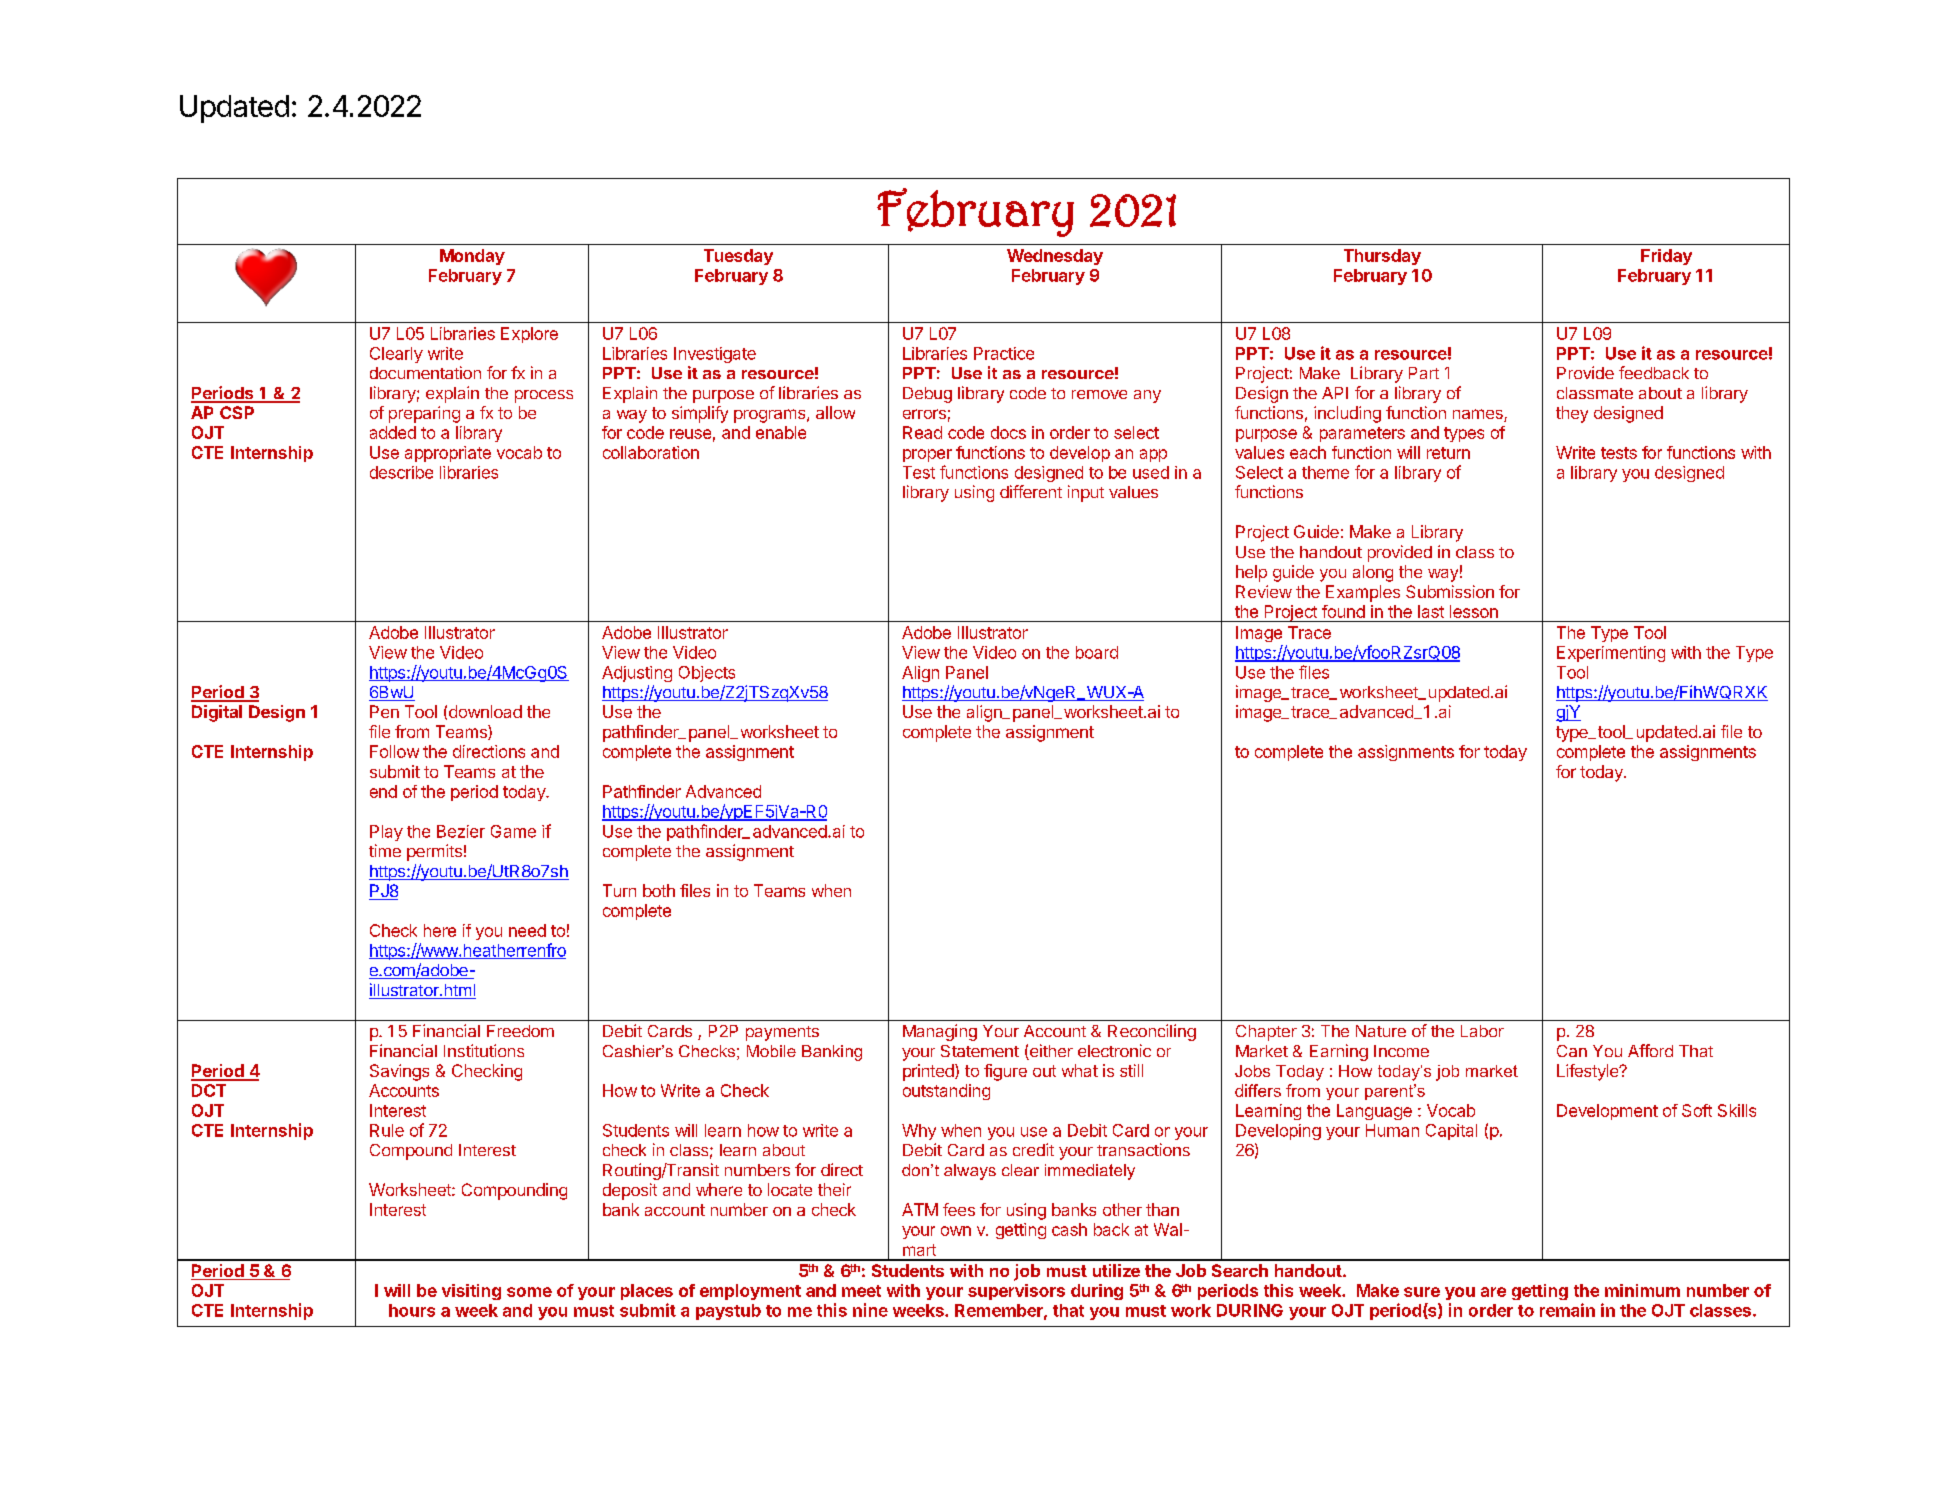 This page has height=1510, width=1954. I want to click on lesson, so click(1474, 611).
